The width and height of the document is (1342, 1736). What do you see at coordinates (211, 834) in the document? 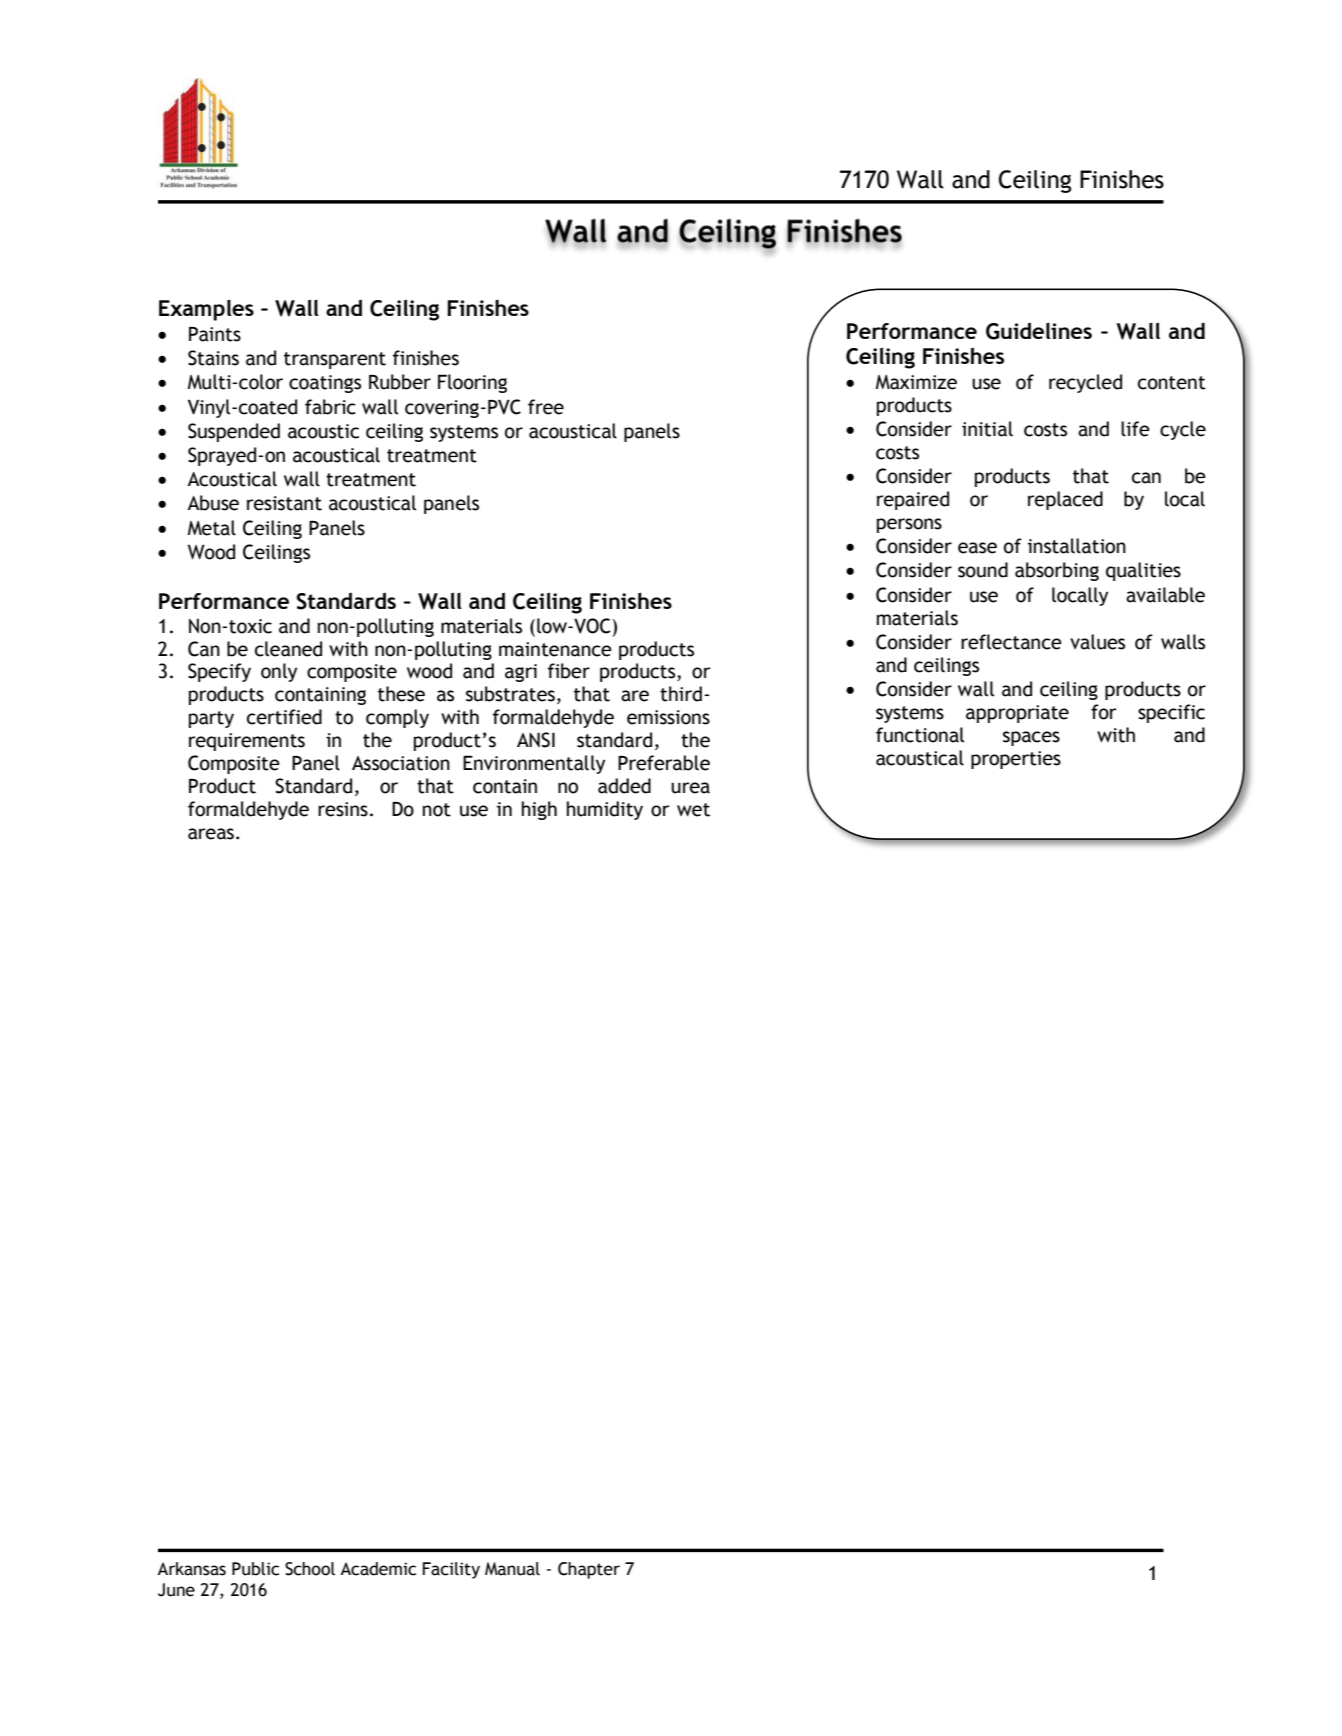
I see `areas` at bounding box center [211, 834].
